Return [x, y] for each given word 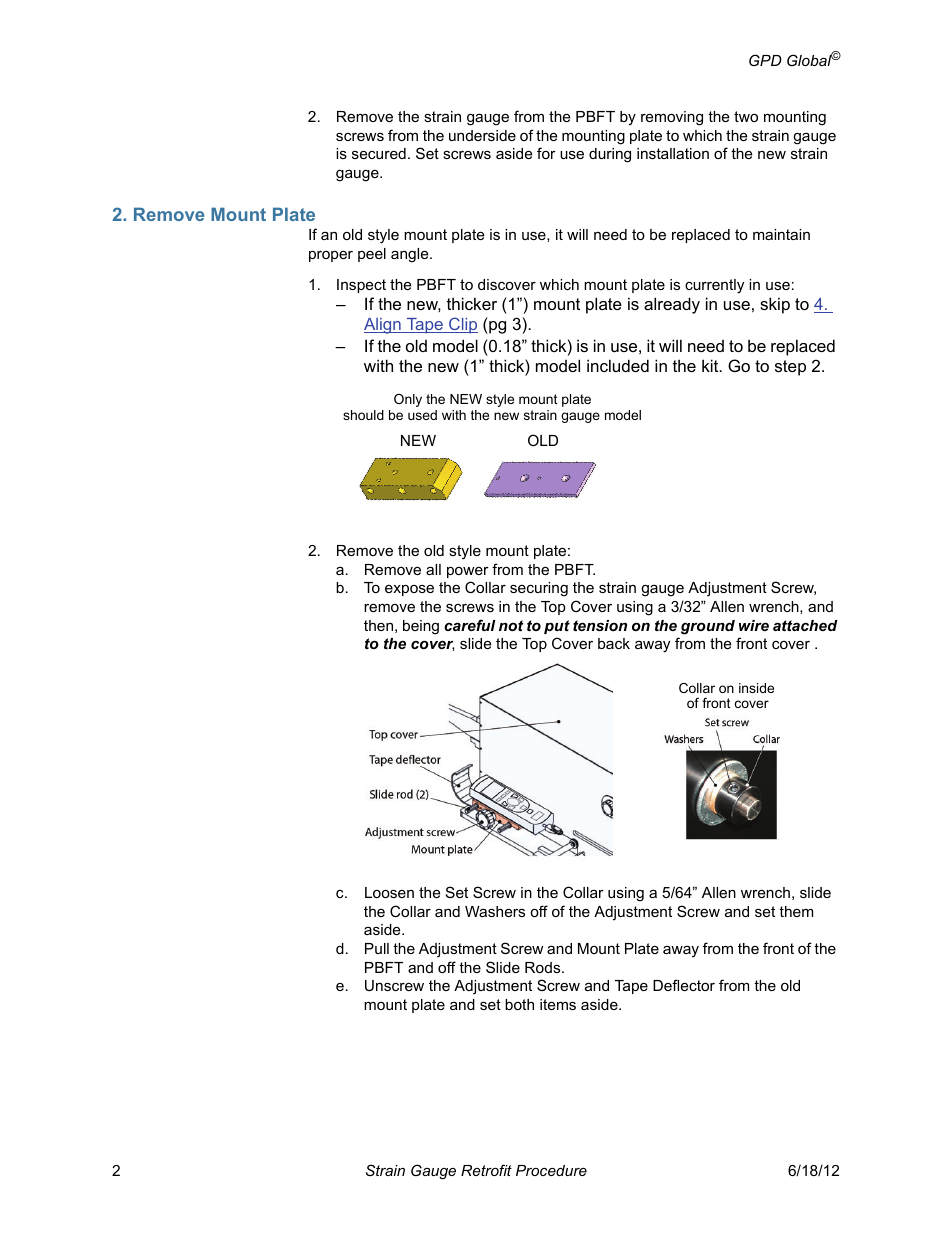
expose [409, 590]
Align [383, 326]
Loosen [389, 892]
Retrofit [486, 1170]
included [618, 365]
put [557, 627]
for [546, 153]
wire [754, 625]
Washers [495, 911]
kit [711, 365]
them [796, 911]
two [746, 116]
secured [379, 153]
